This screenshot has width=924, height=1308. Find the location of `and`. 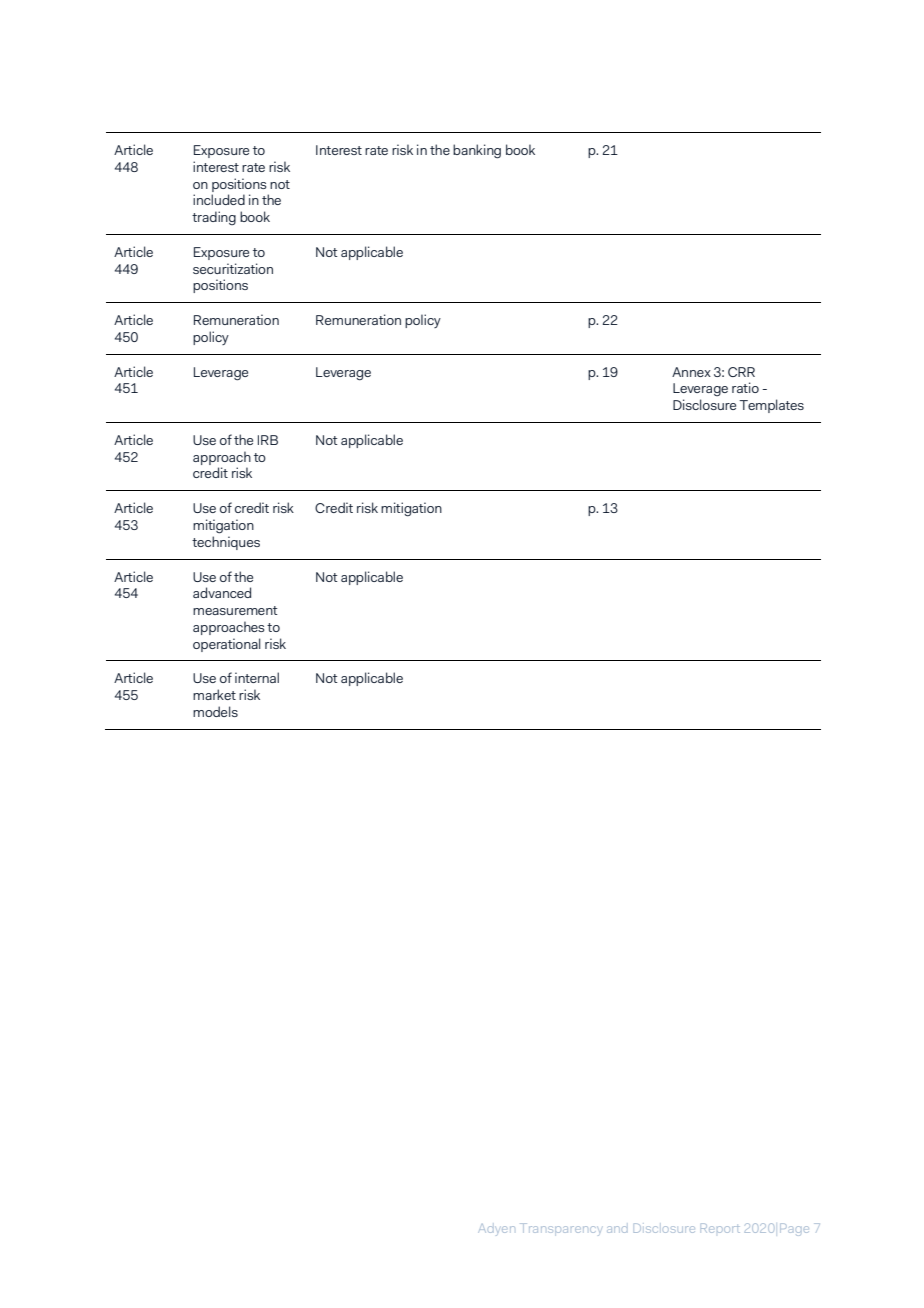

and is located at coordinates (617, 1229).
